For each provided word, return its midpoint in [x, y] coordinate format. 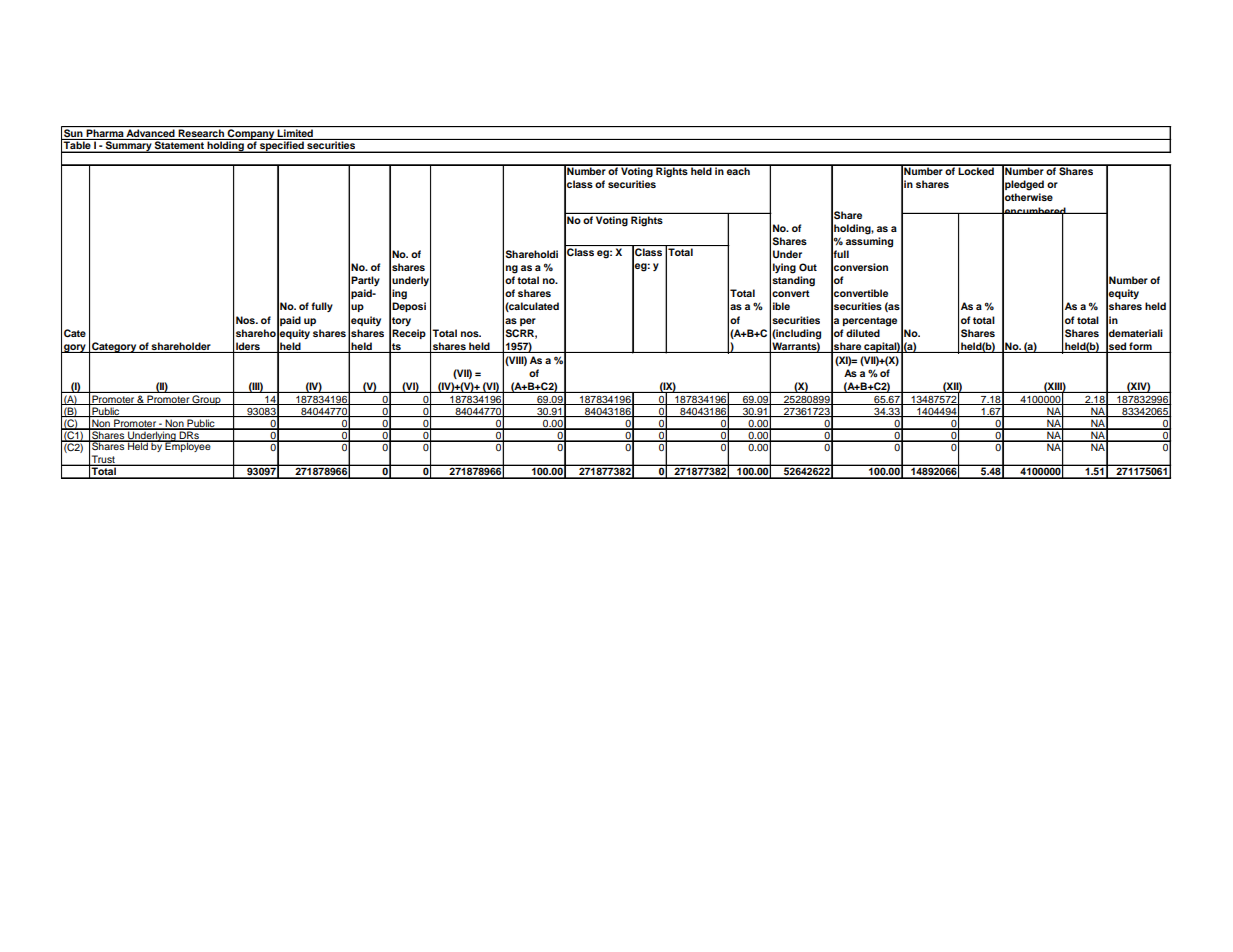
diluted [863, 333]
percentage [870, 322]
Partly [365, 281]
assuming [869, 242]
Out [808, 267]
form [1140, 346]
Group [207, 400]
